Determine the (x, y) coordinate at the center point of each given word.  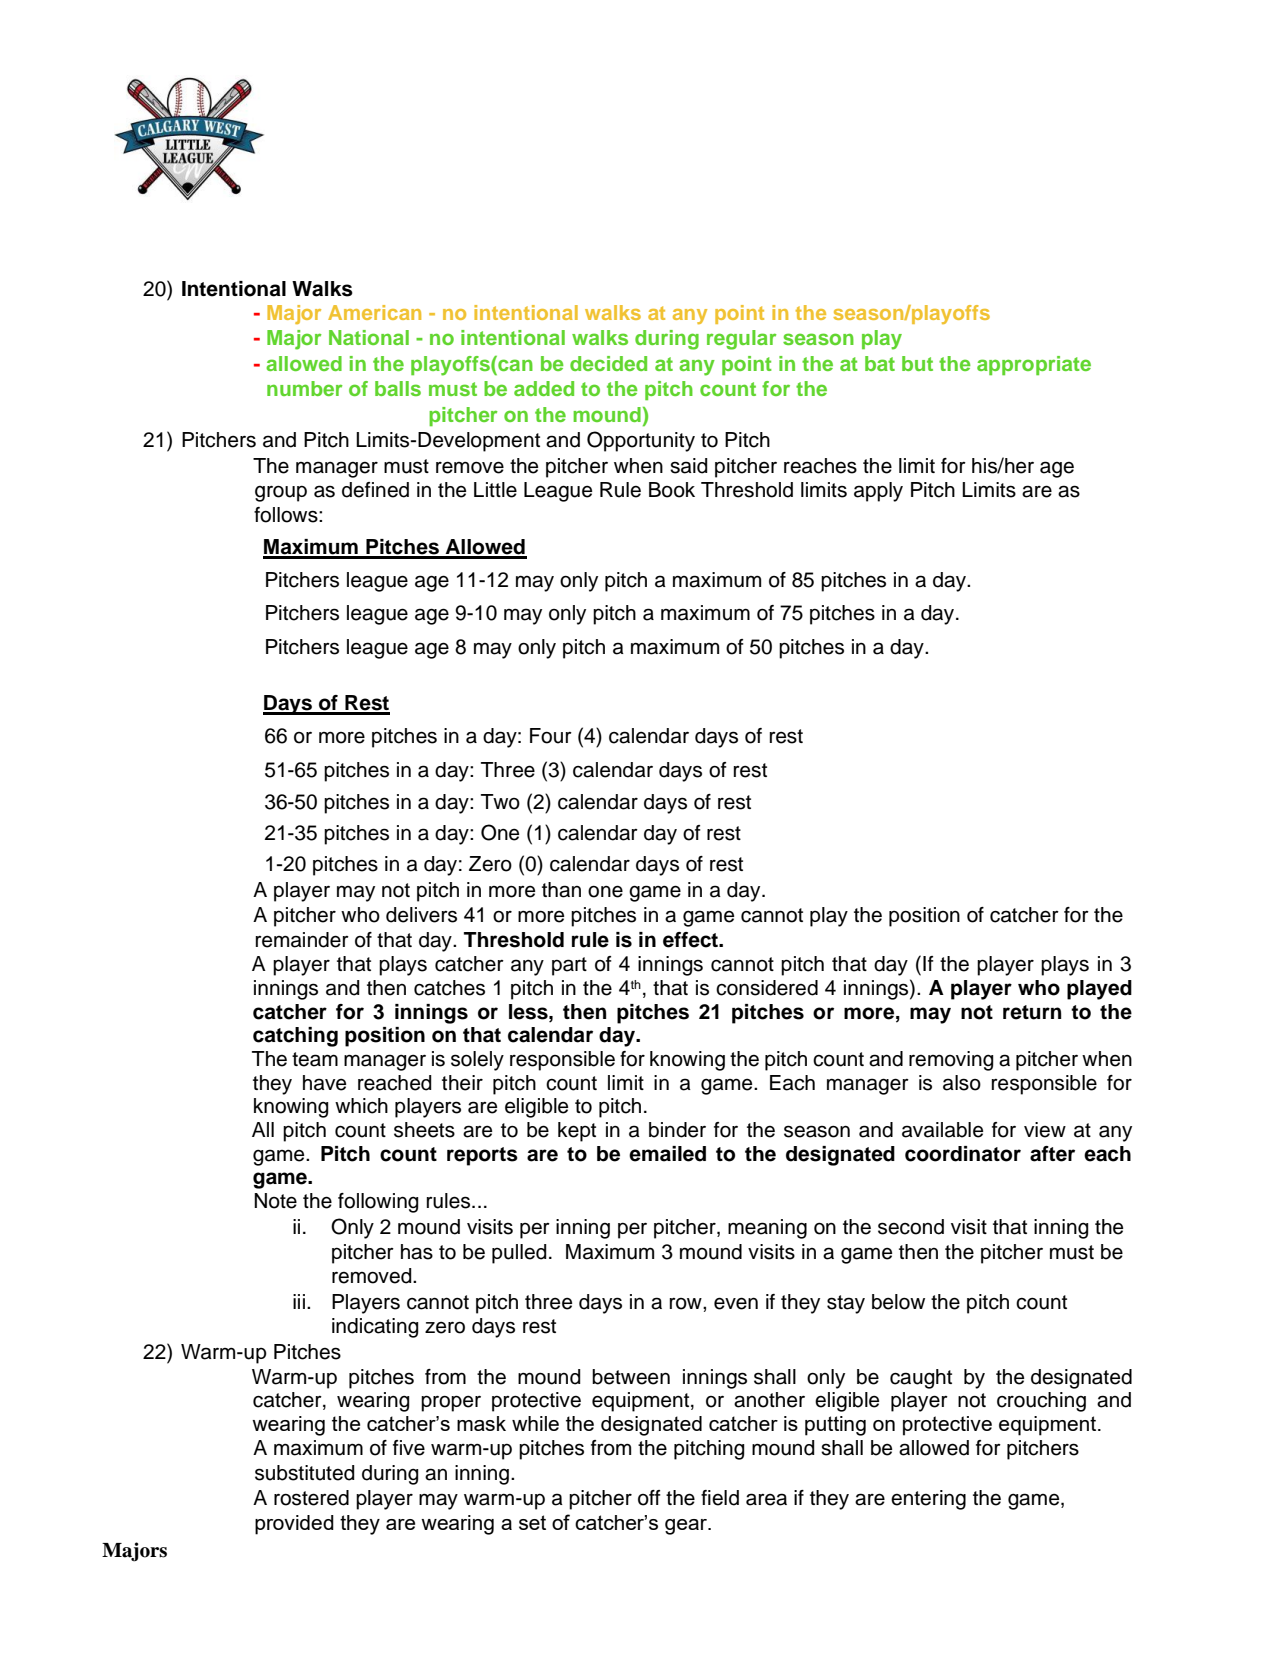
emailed (667, 1154)
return (1032, 1012)
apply (878, 492)
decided (608, 363)
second (911, 1227)
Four (551, 736)
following (378, 1203)
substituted (305, 1473)
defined (375, 490)
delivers (421, 915)
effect (691, 940)
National (369, 337)
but (917, 363)
